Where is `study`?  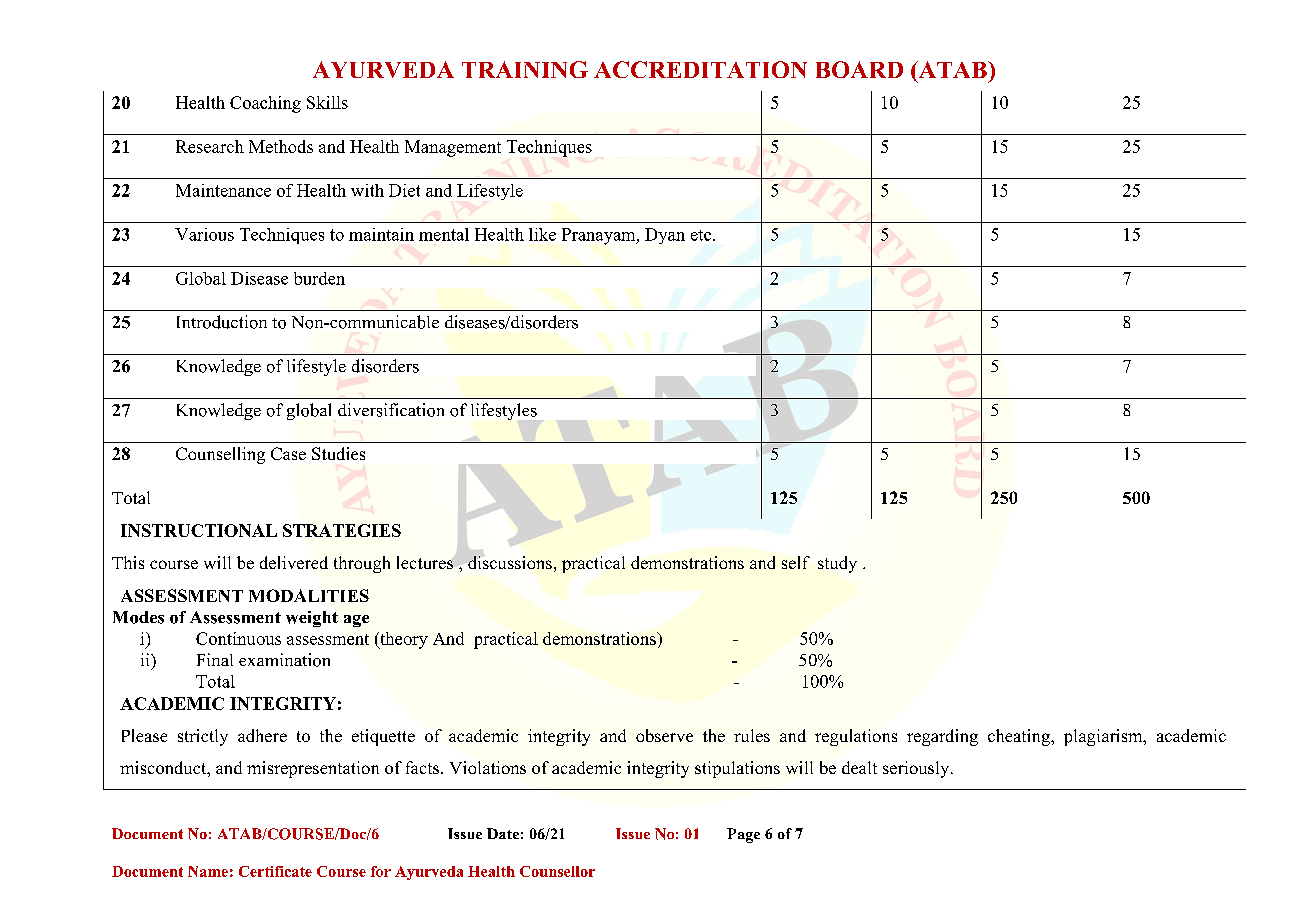
study is located at coordinates (837, 564).
